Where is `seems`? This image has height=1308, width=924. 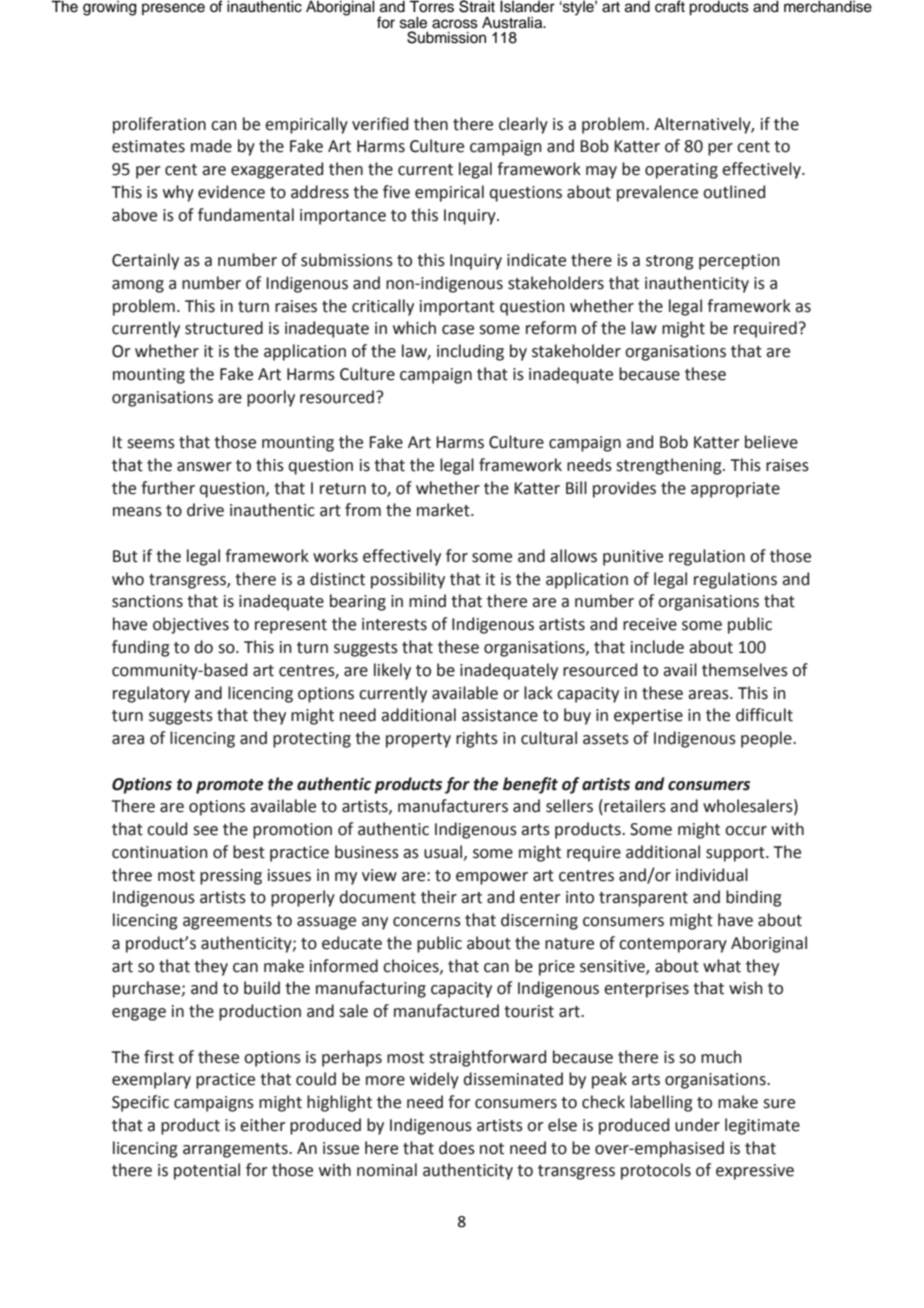
seems is located at coordinates (151, 444).
